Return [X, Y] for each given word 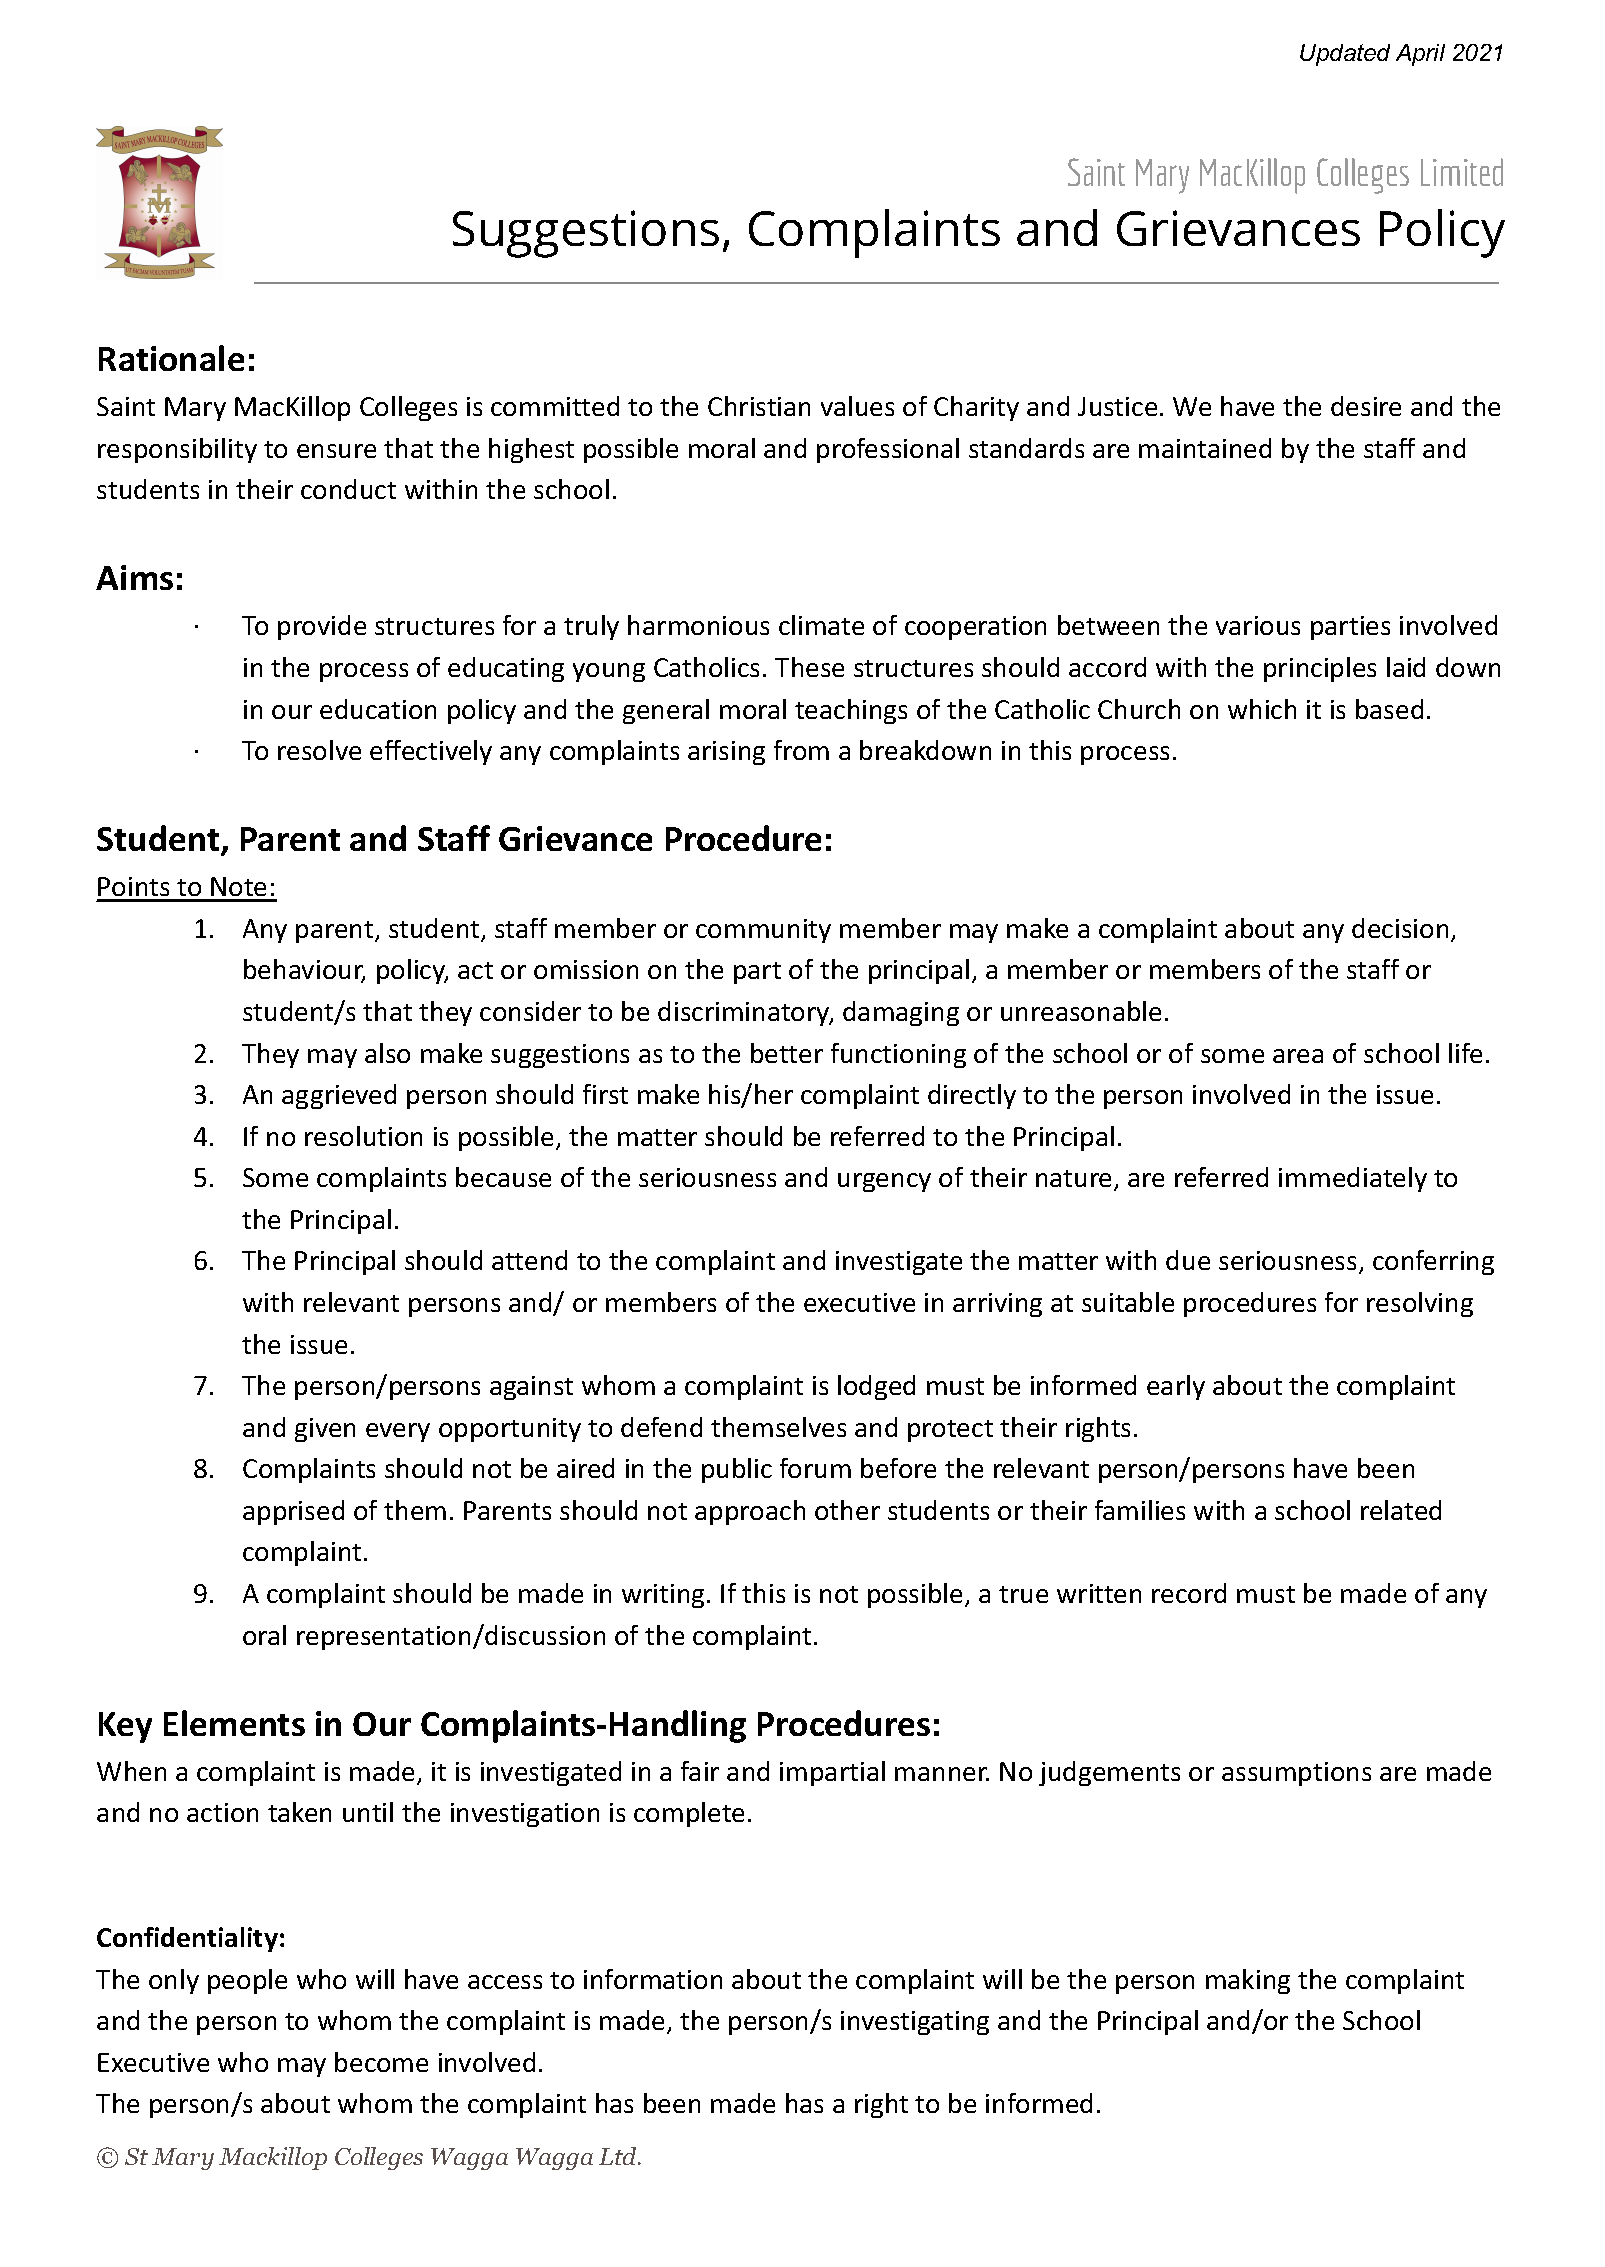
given [325, 1430]
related [1401, 1510]
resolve [319, 750]
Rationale [171, 358]
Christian [759, 406]
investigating [915, 2023]
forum [815, 1468]
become [381, 2062]
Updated [1345, 55]
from [801, 750]
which [1262, 709]
